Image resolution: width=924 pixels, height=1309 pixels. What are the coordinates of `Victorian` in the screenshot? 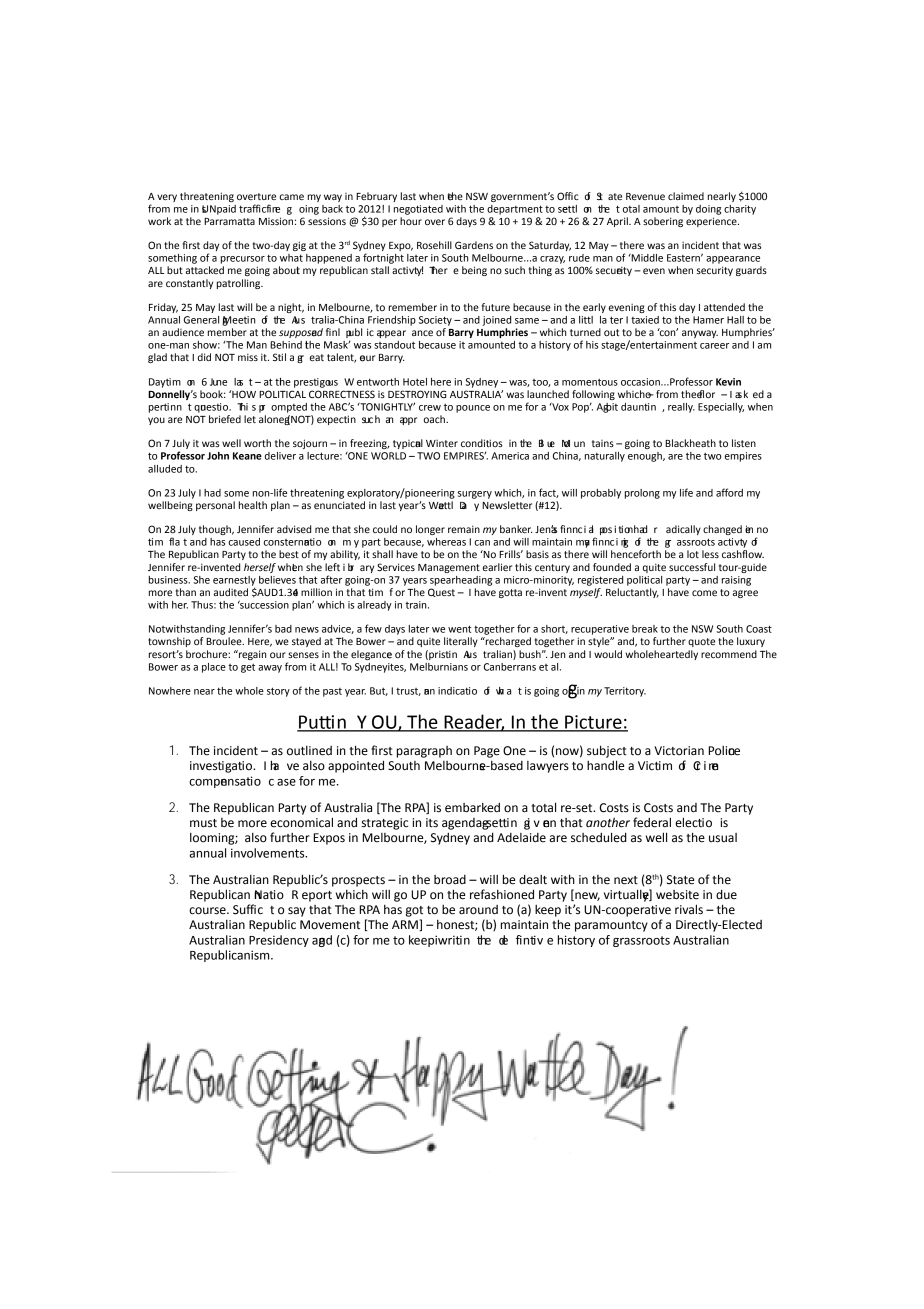 It's located at (679, 751).
